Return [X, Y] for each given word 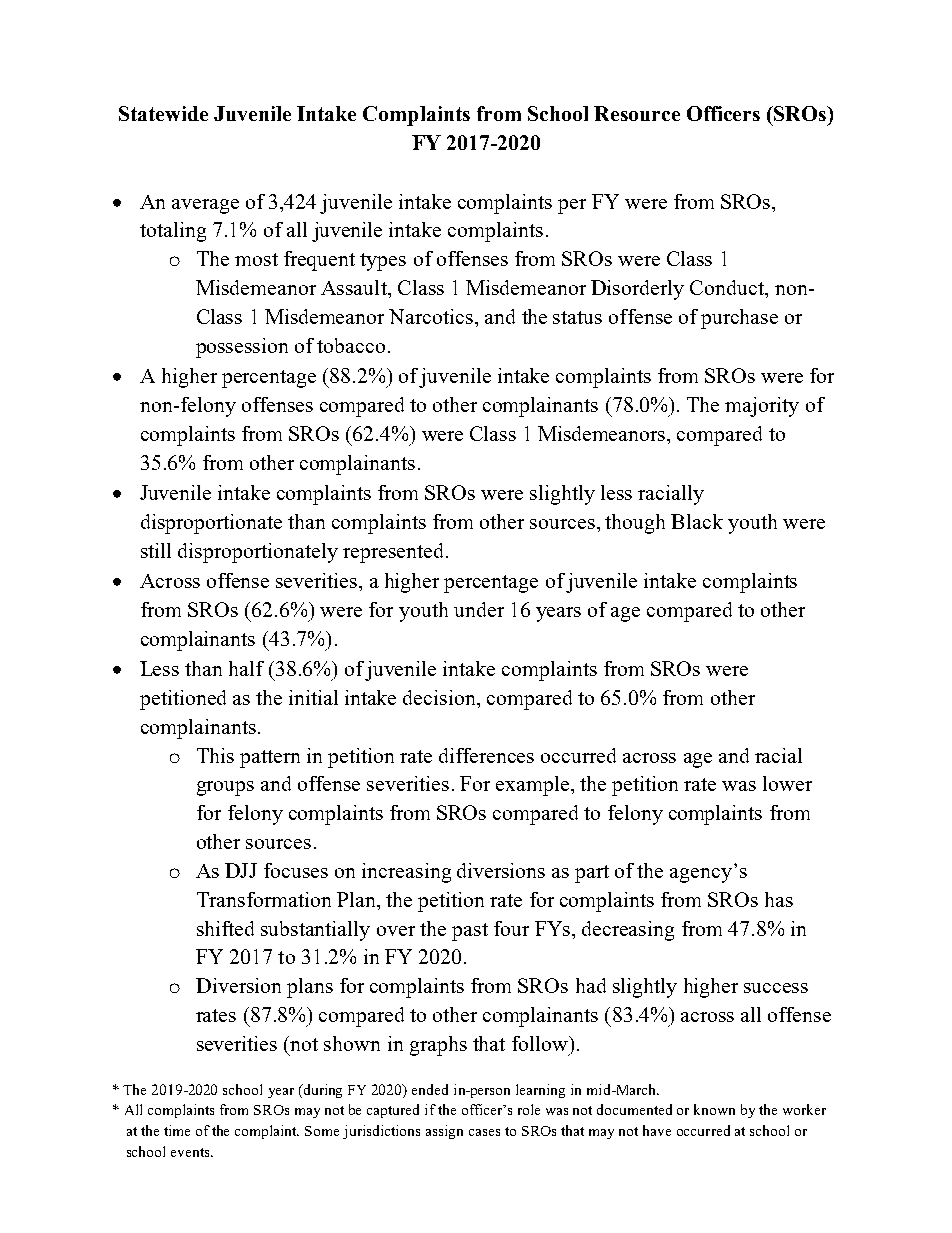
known [714, 1109]
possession [242, 348]
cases [484, 1132]
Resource [637, 113]
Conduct [728, 287]
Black [697, 521]
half [246, 668]
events [191, 1152]
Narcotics [431, 316]
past [470, 932]
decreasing [628, 931]
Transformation [264, 899]
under [479, 609]
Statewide [163, 113]
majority [762, 407]
